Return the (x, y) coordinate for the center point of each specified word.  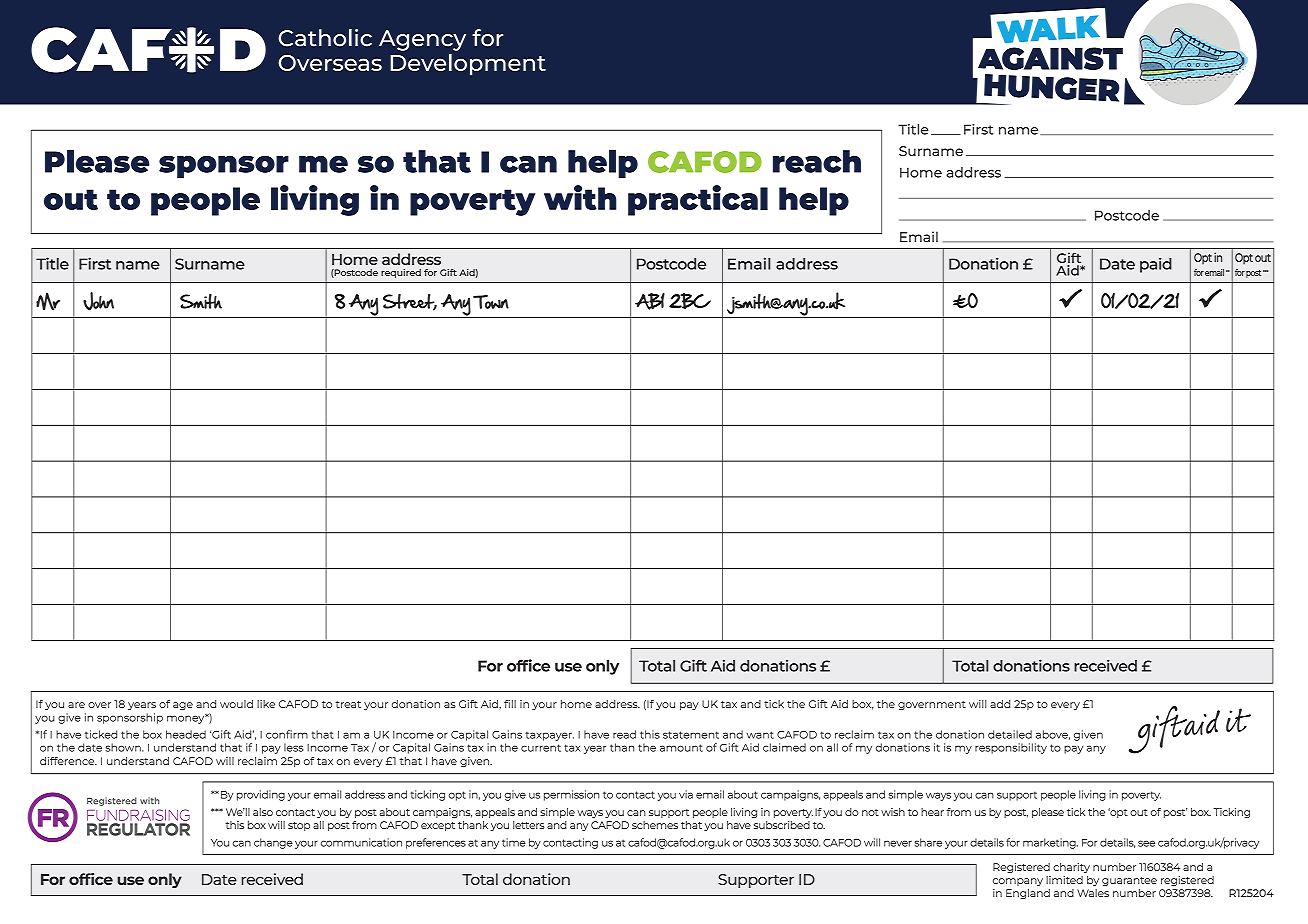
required (401, 273)
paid (1156, 265)
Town (491, 302)
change (273, 843)
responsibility (1011, 748)
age (183, 706)
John (98, 301)
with (580, 197)
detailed (1010, 734)
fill (510, 704)
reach (817, 161)
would (236, 704)
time (514, 842)
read (624, 734)
